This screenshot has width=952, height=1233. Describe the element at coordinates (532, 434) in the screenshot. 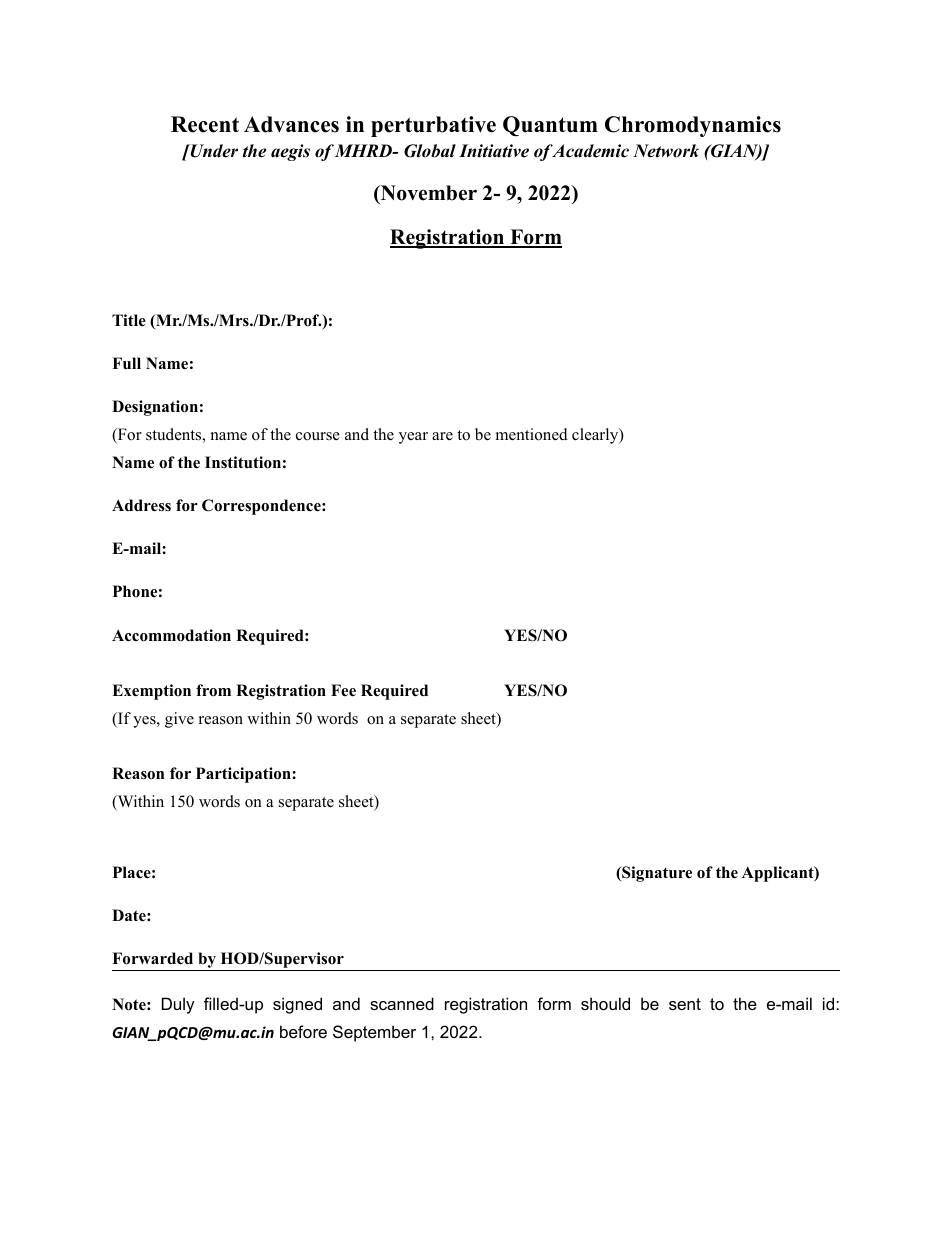

I see `mentioned` at that location.
